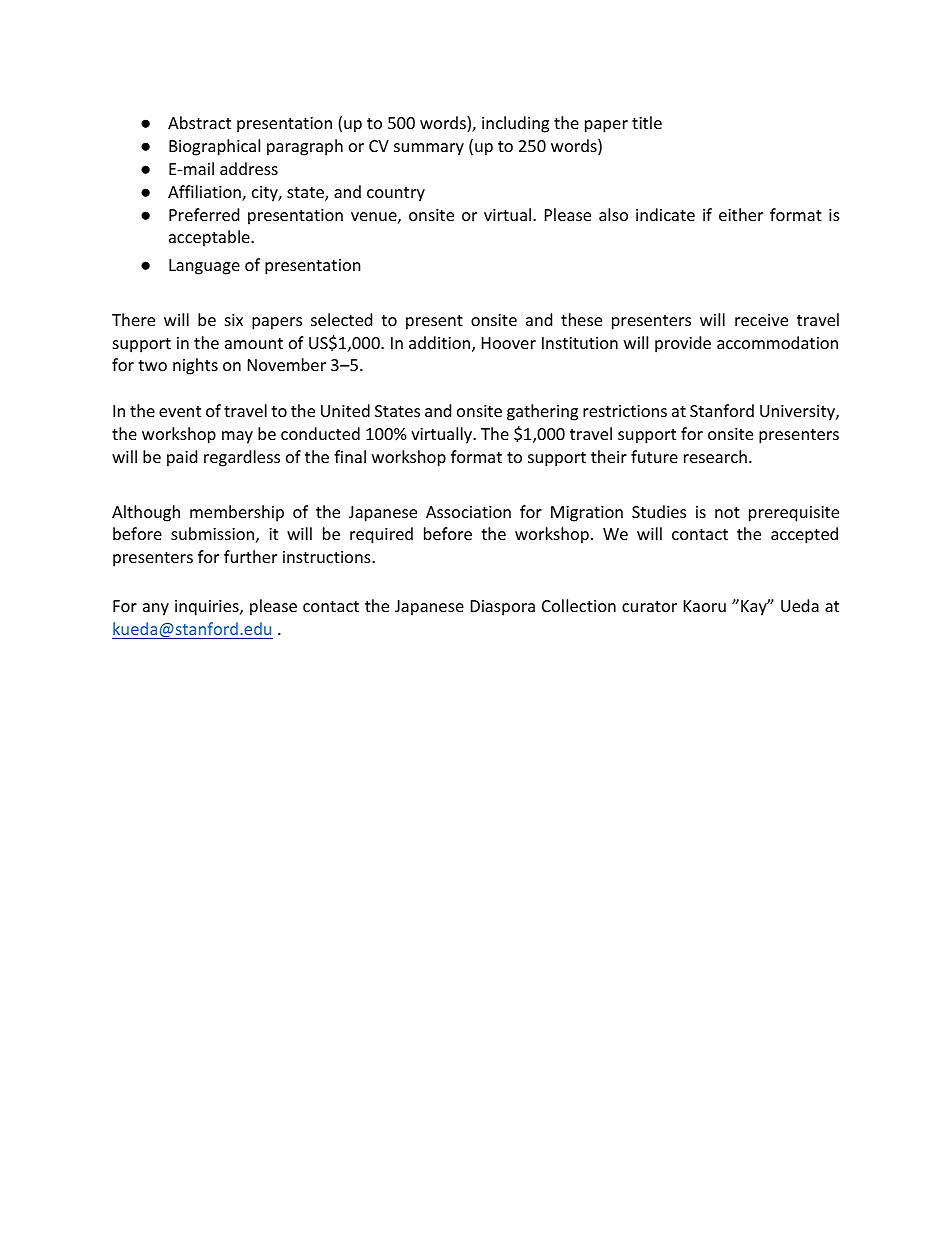 Image resolution: width=952 pixels, height=1233 pixels. What do you see at coordinates (214, 147) in the screenshot?
I see `Biographical` at bounding box center [214, 147].
